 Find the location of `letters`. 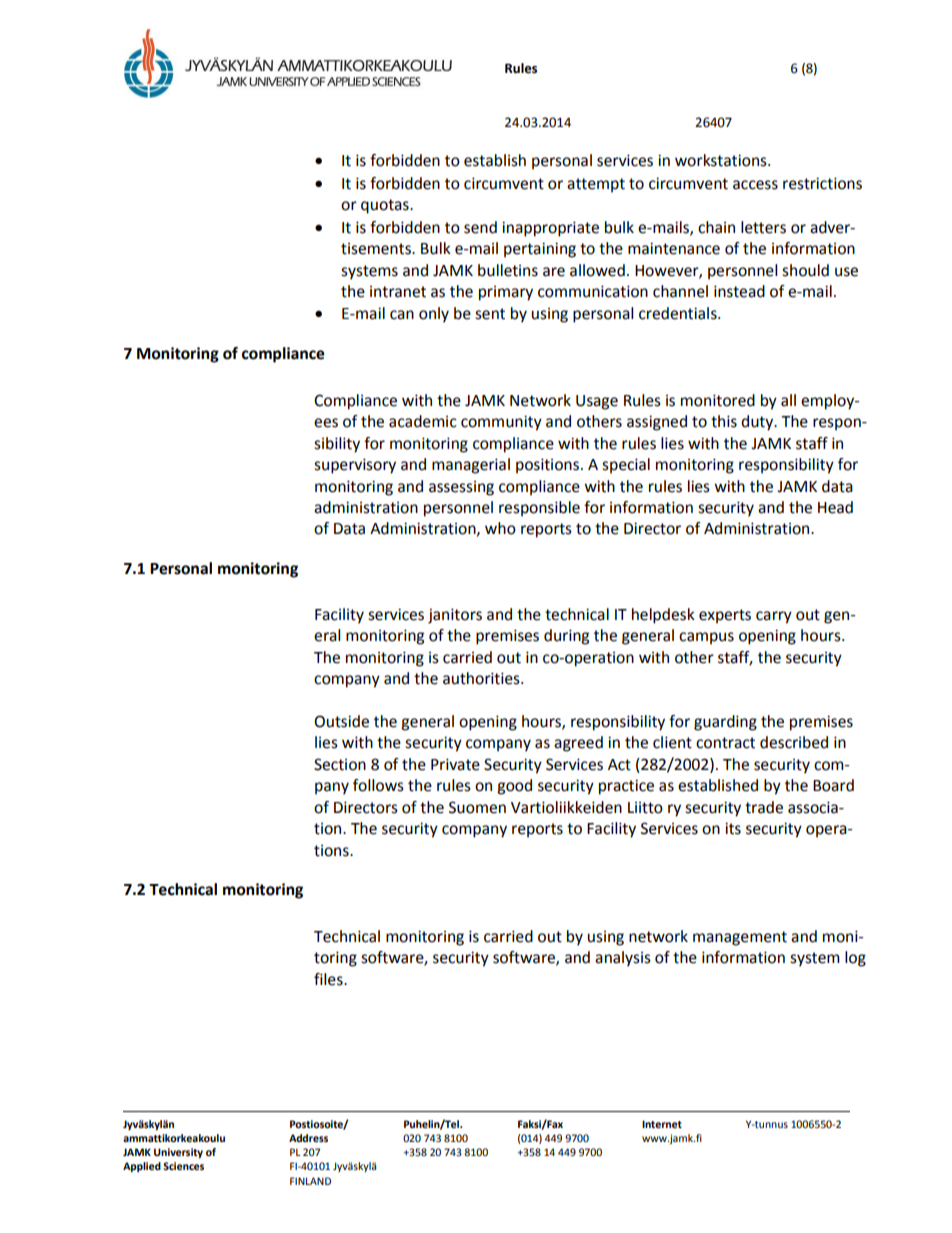

letters is located at coordinates (763, 227).
